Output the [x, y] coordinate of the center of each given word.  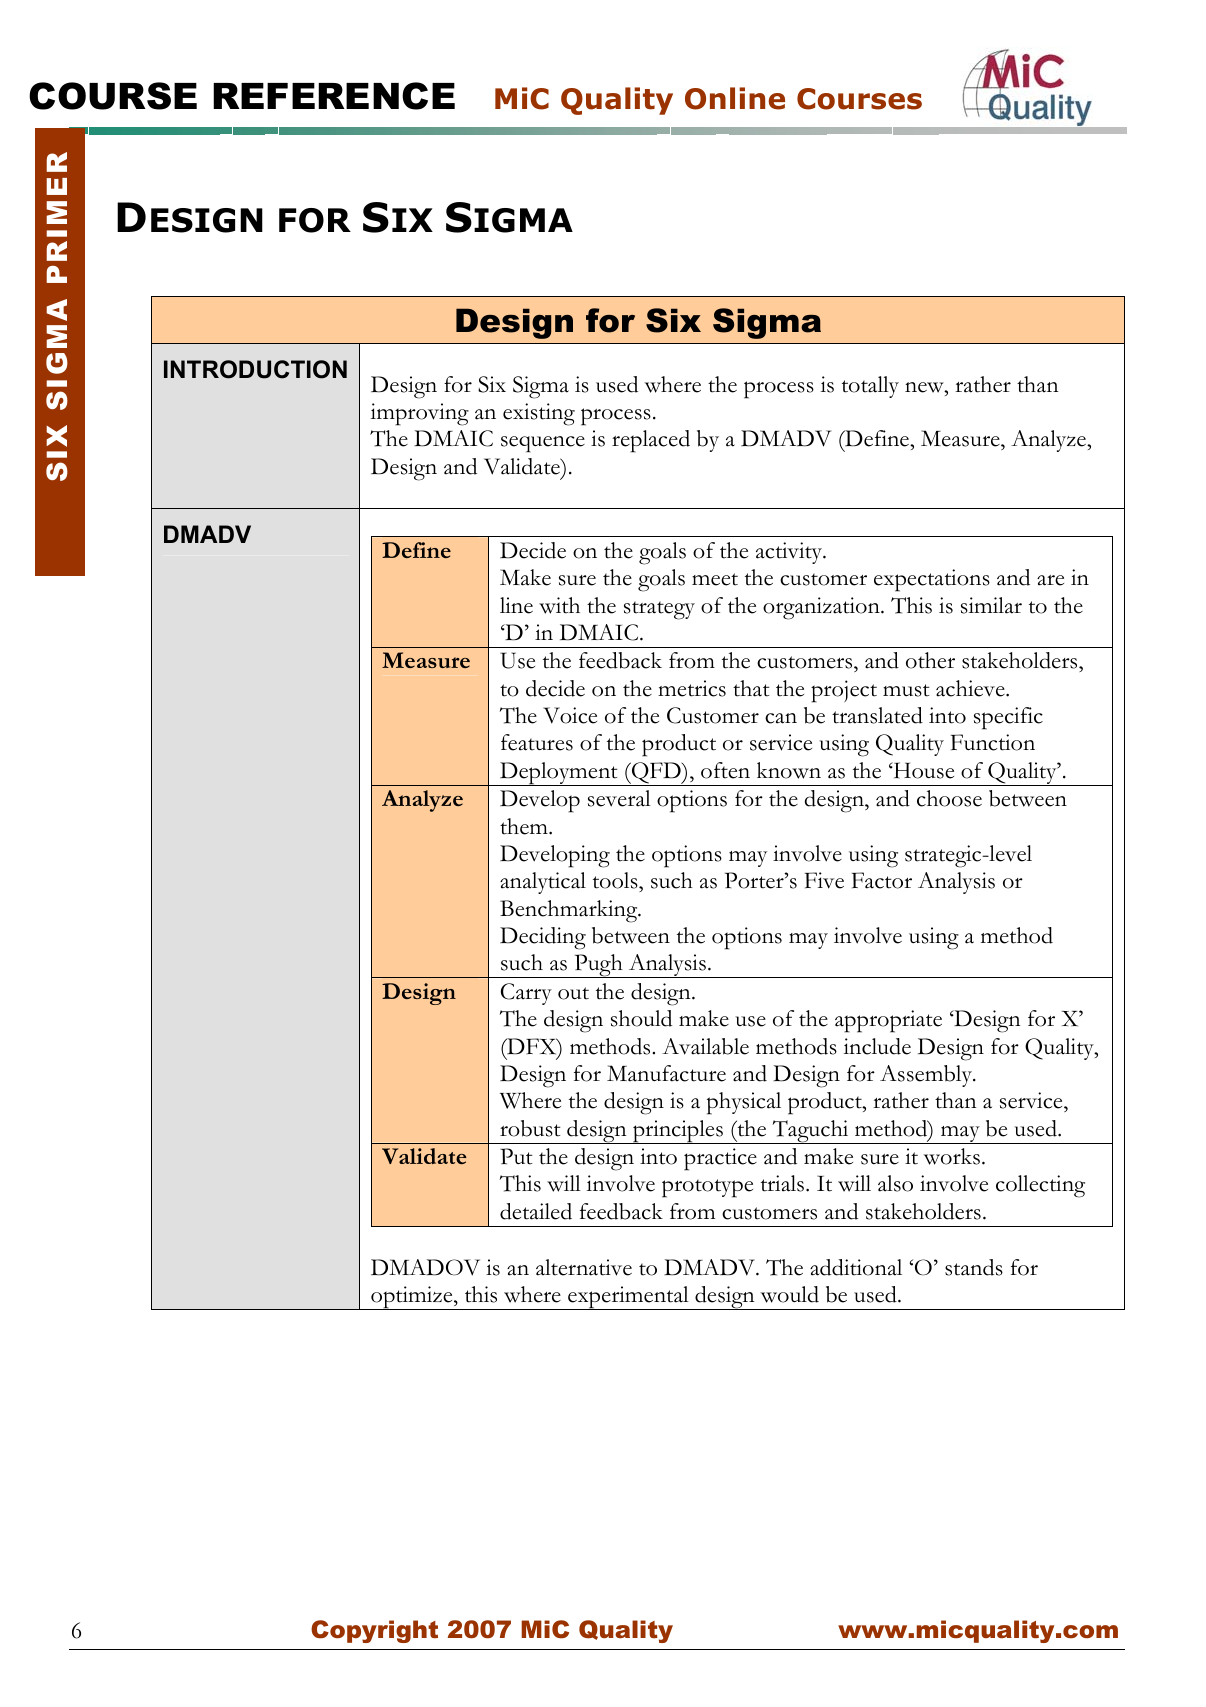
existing [539, 414]
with [559, 605]
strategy [659, 610]
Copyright [374, 1631]
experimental [628, 1298]
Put [516, 1156]
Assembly [927, 1076]
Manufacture [666, 1073]
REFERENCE [334, 96]
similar [991, 605]
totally [870, 387]
